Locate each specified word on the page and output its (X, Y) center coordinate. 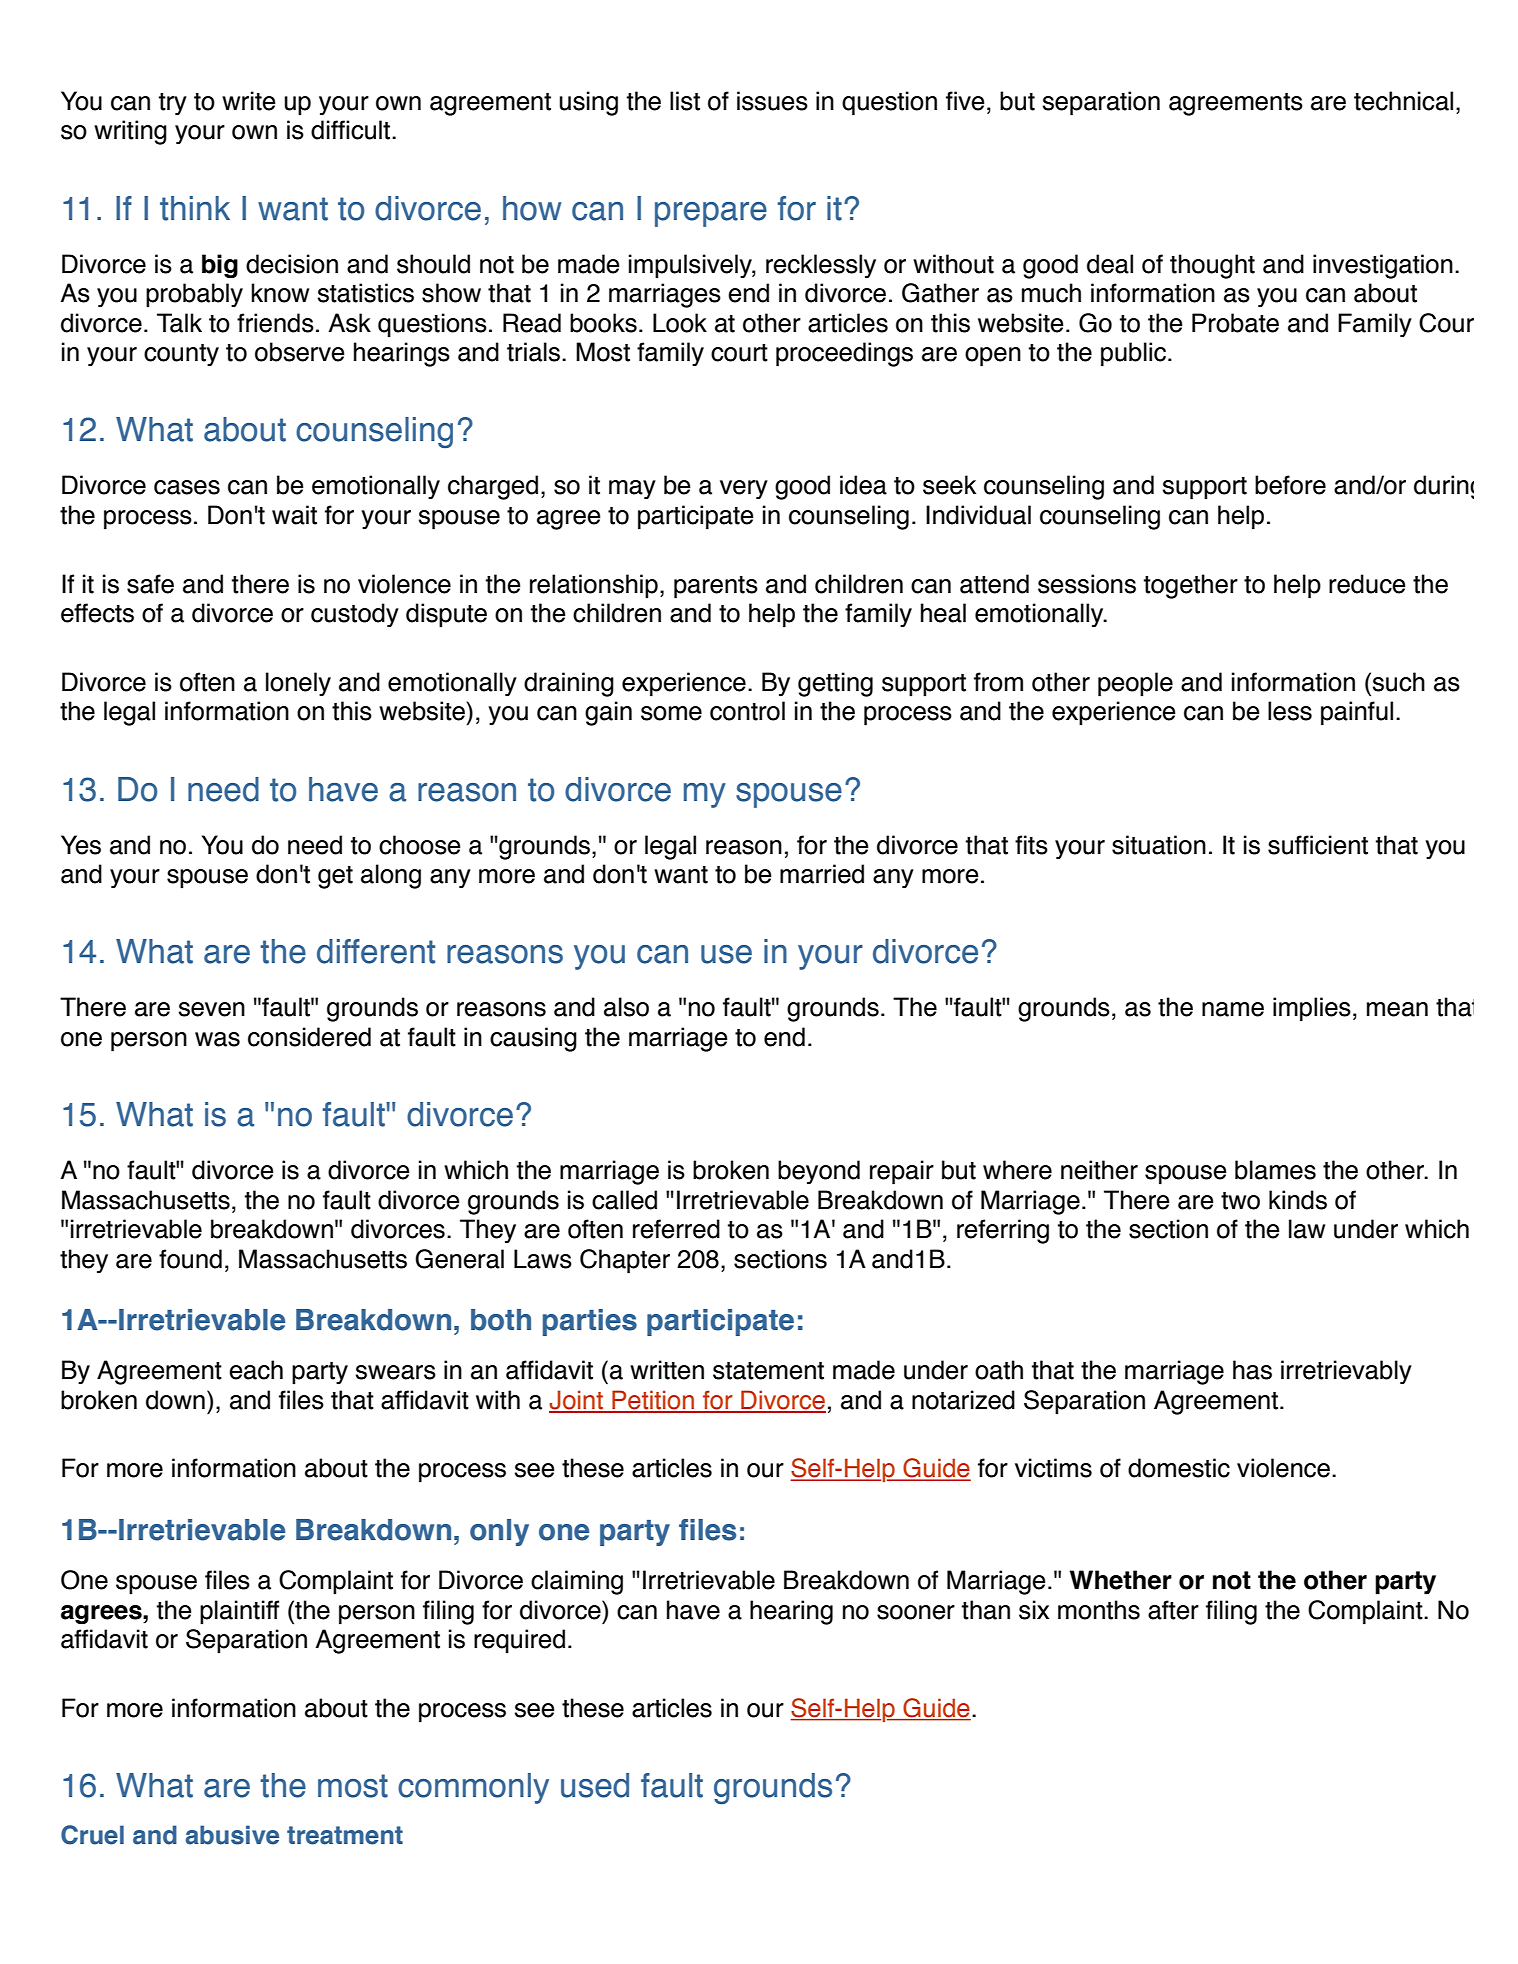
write (249, 101)
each (256, 1370)
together (1191, 586)
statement (768, 1371)
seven (212, 1009)
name (1233, 1009)
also (626, 1007)
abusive (232, 1835)
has (1252, 1370)
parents (716, 587)
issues (772, 101)
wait (294, 515)
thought (1212, 266)
